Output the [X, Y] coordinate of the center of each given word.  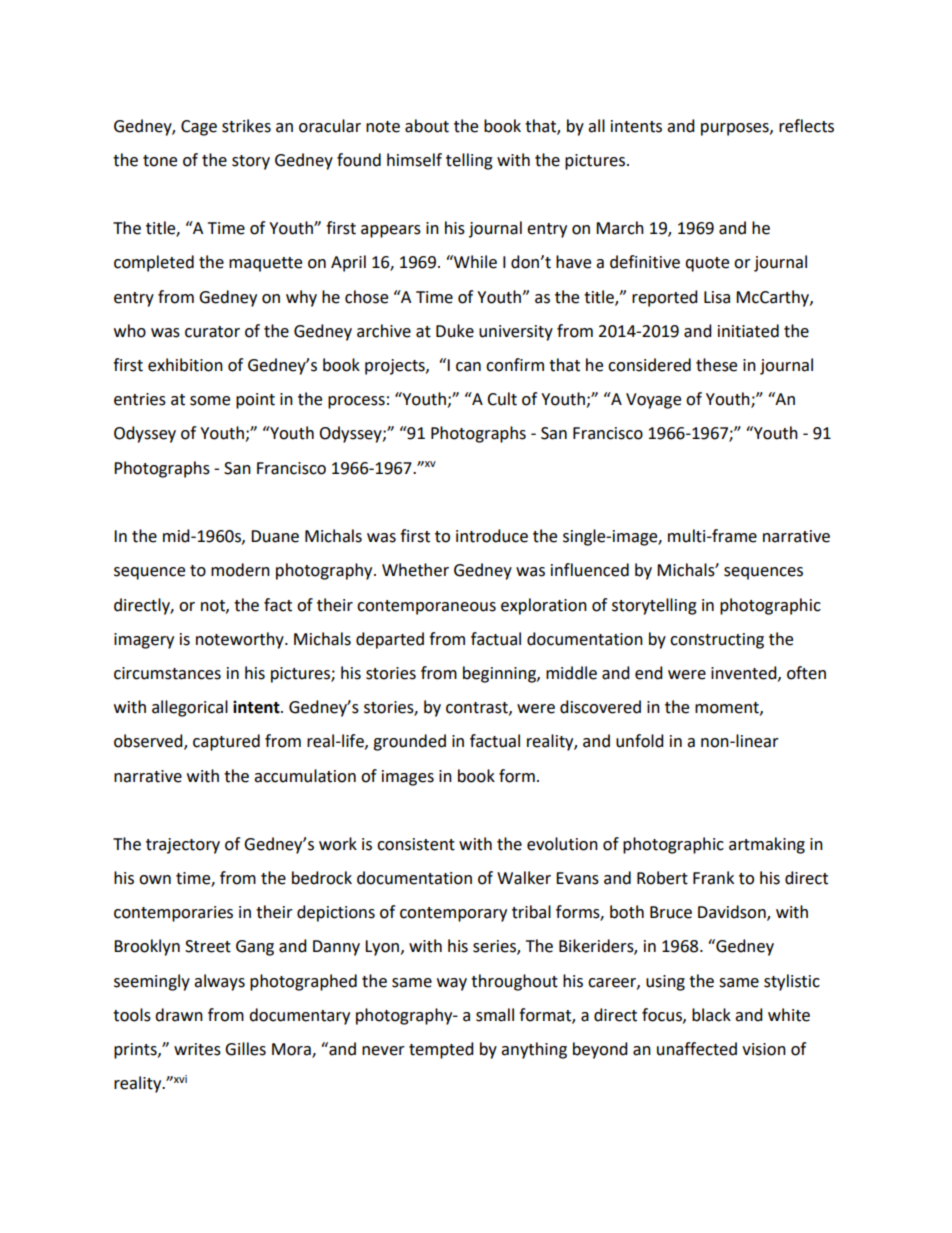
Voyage [653, 401]
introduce [492, 536]
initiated [748, 331]
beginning [500, 674]
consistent [416, 844]
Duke [455, 331]
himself [414, 160]
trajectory [183, 846]
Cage [199, 128]
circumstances [167, 673]
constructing [717, 641]
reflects [806, 126]
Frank [713, 878]
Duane [275, 536]
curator [212, 332]
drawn [179, 1015]
